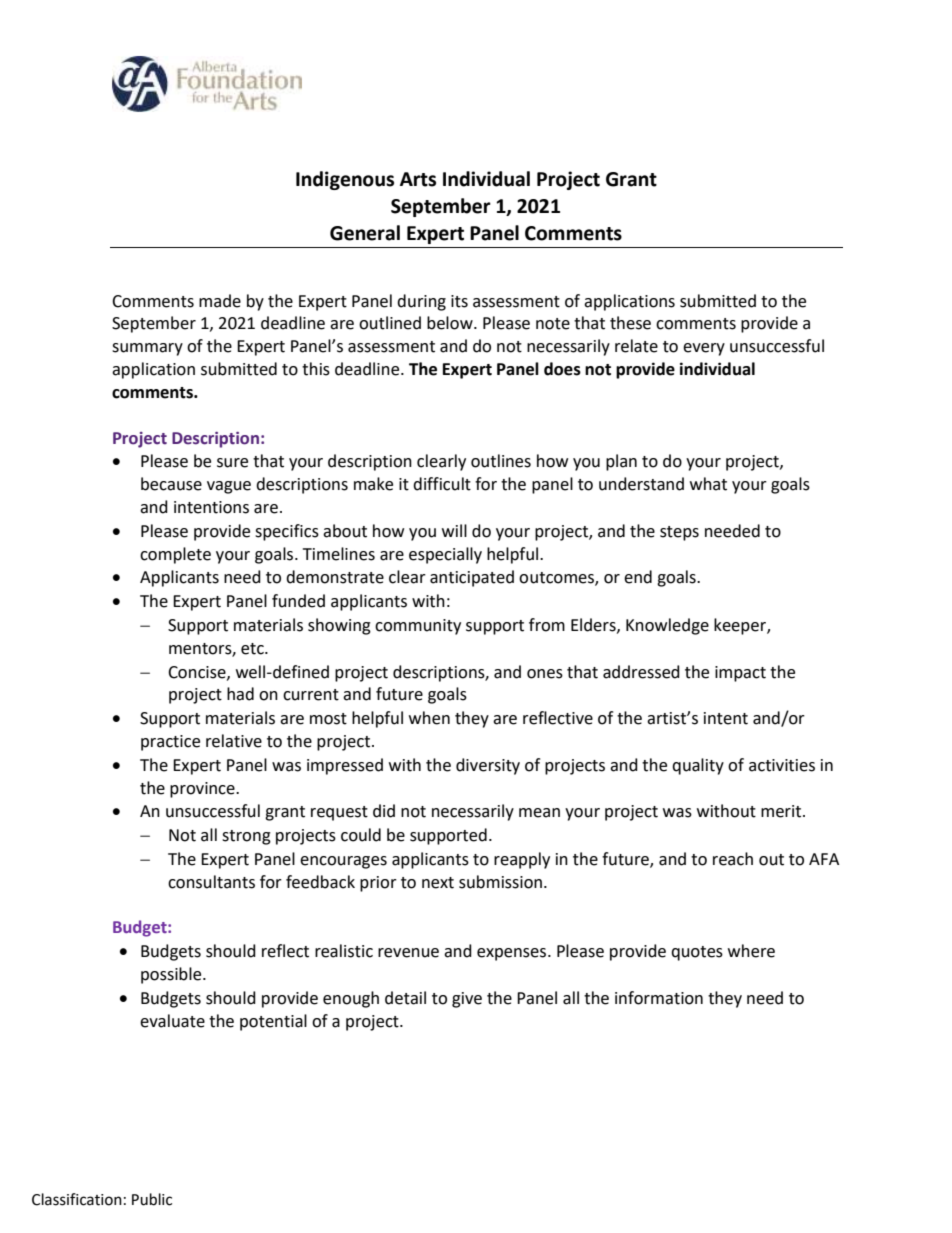 This screenshot has height=1233, width=952. Describe the element at coordinates (467, 1000) in the screenshot. I see `give` at that location.
